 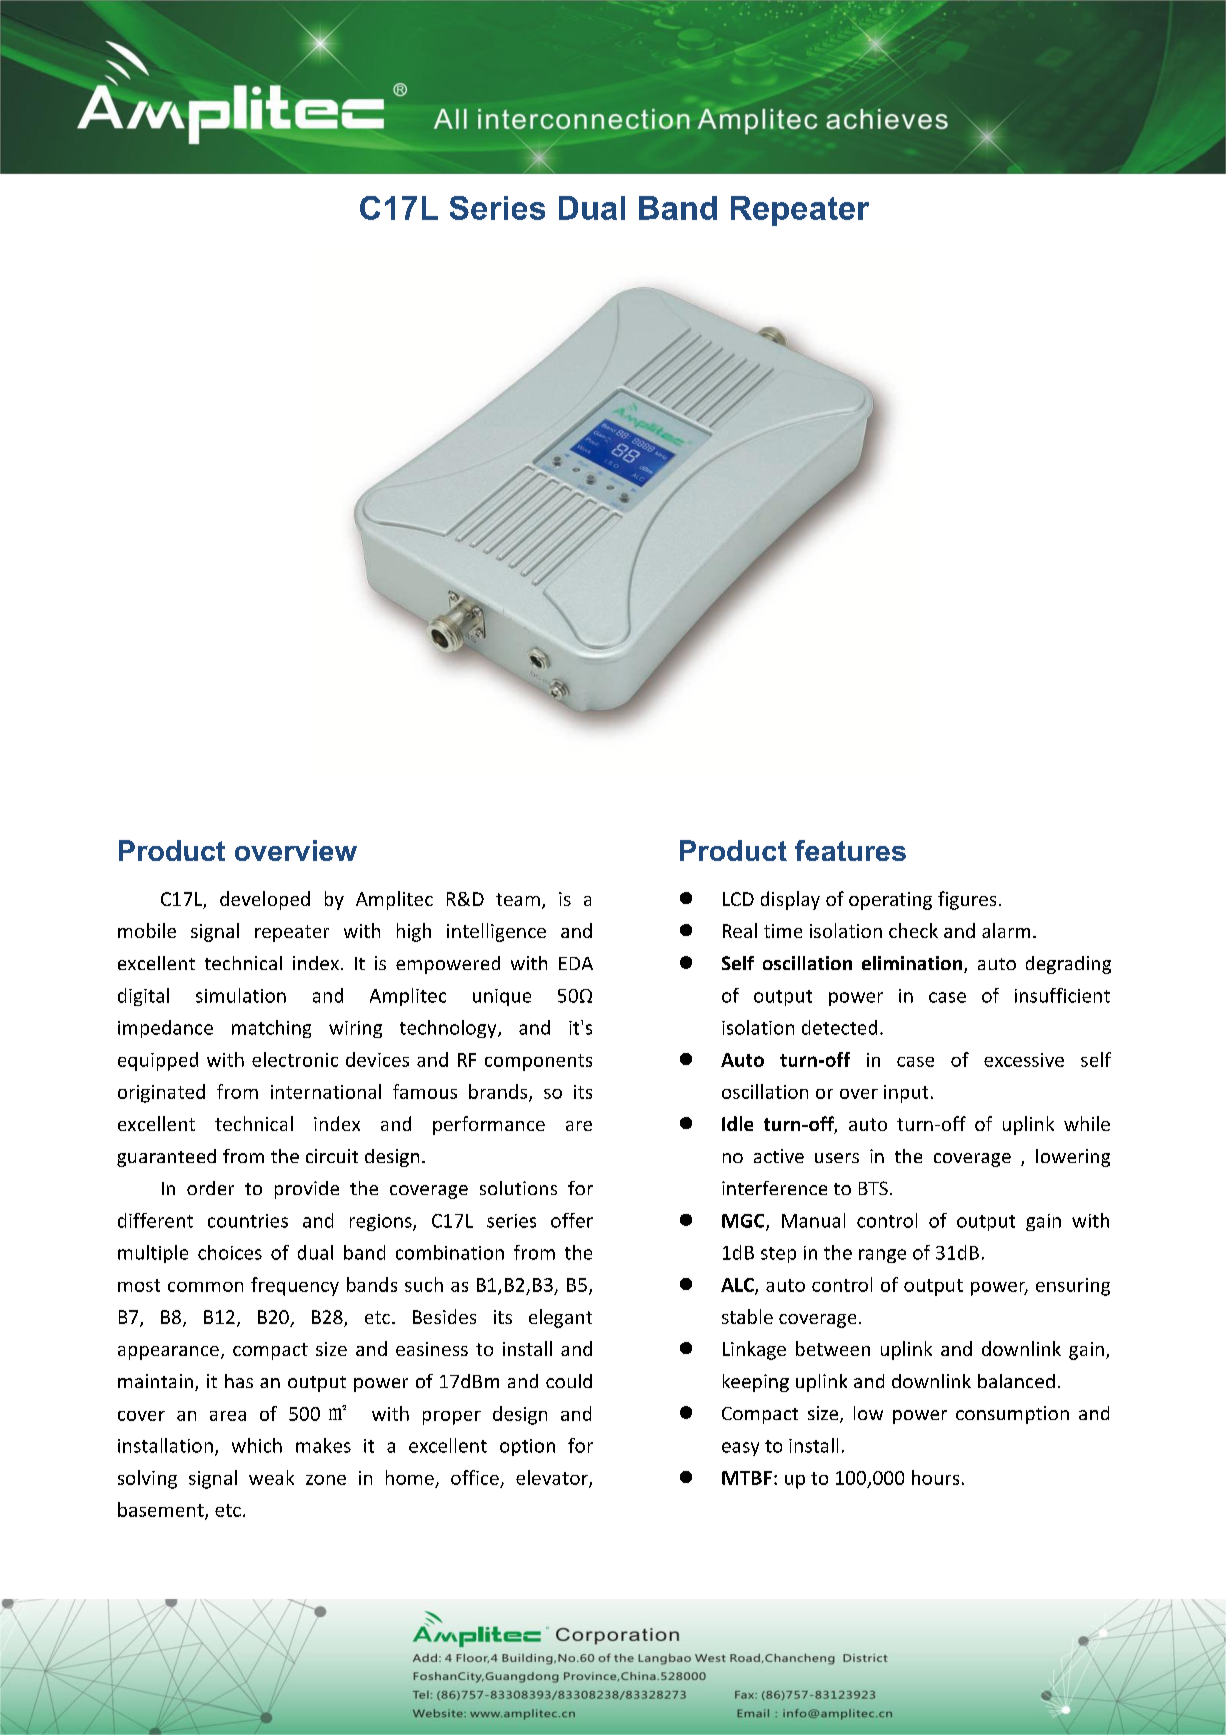 I want to click on MTBF, so click(x=747, y=1478).
